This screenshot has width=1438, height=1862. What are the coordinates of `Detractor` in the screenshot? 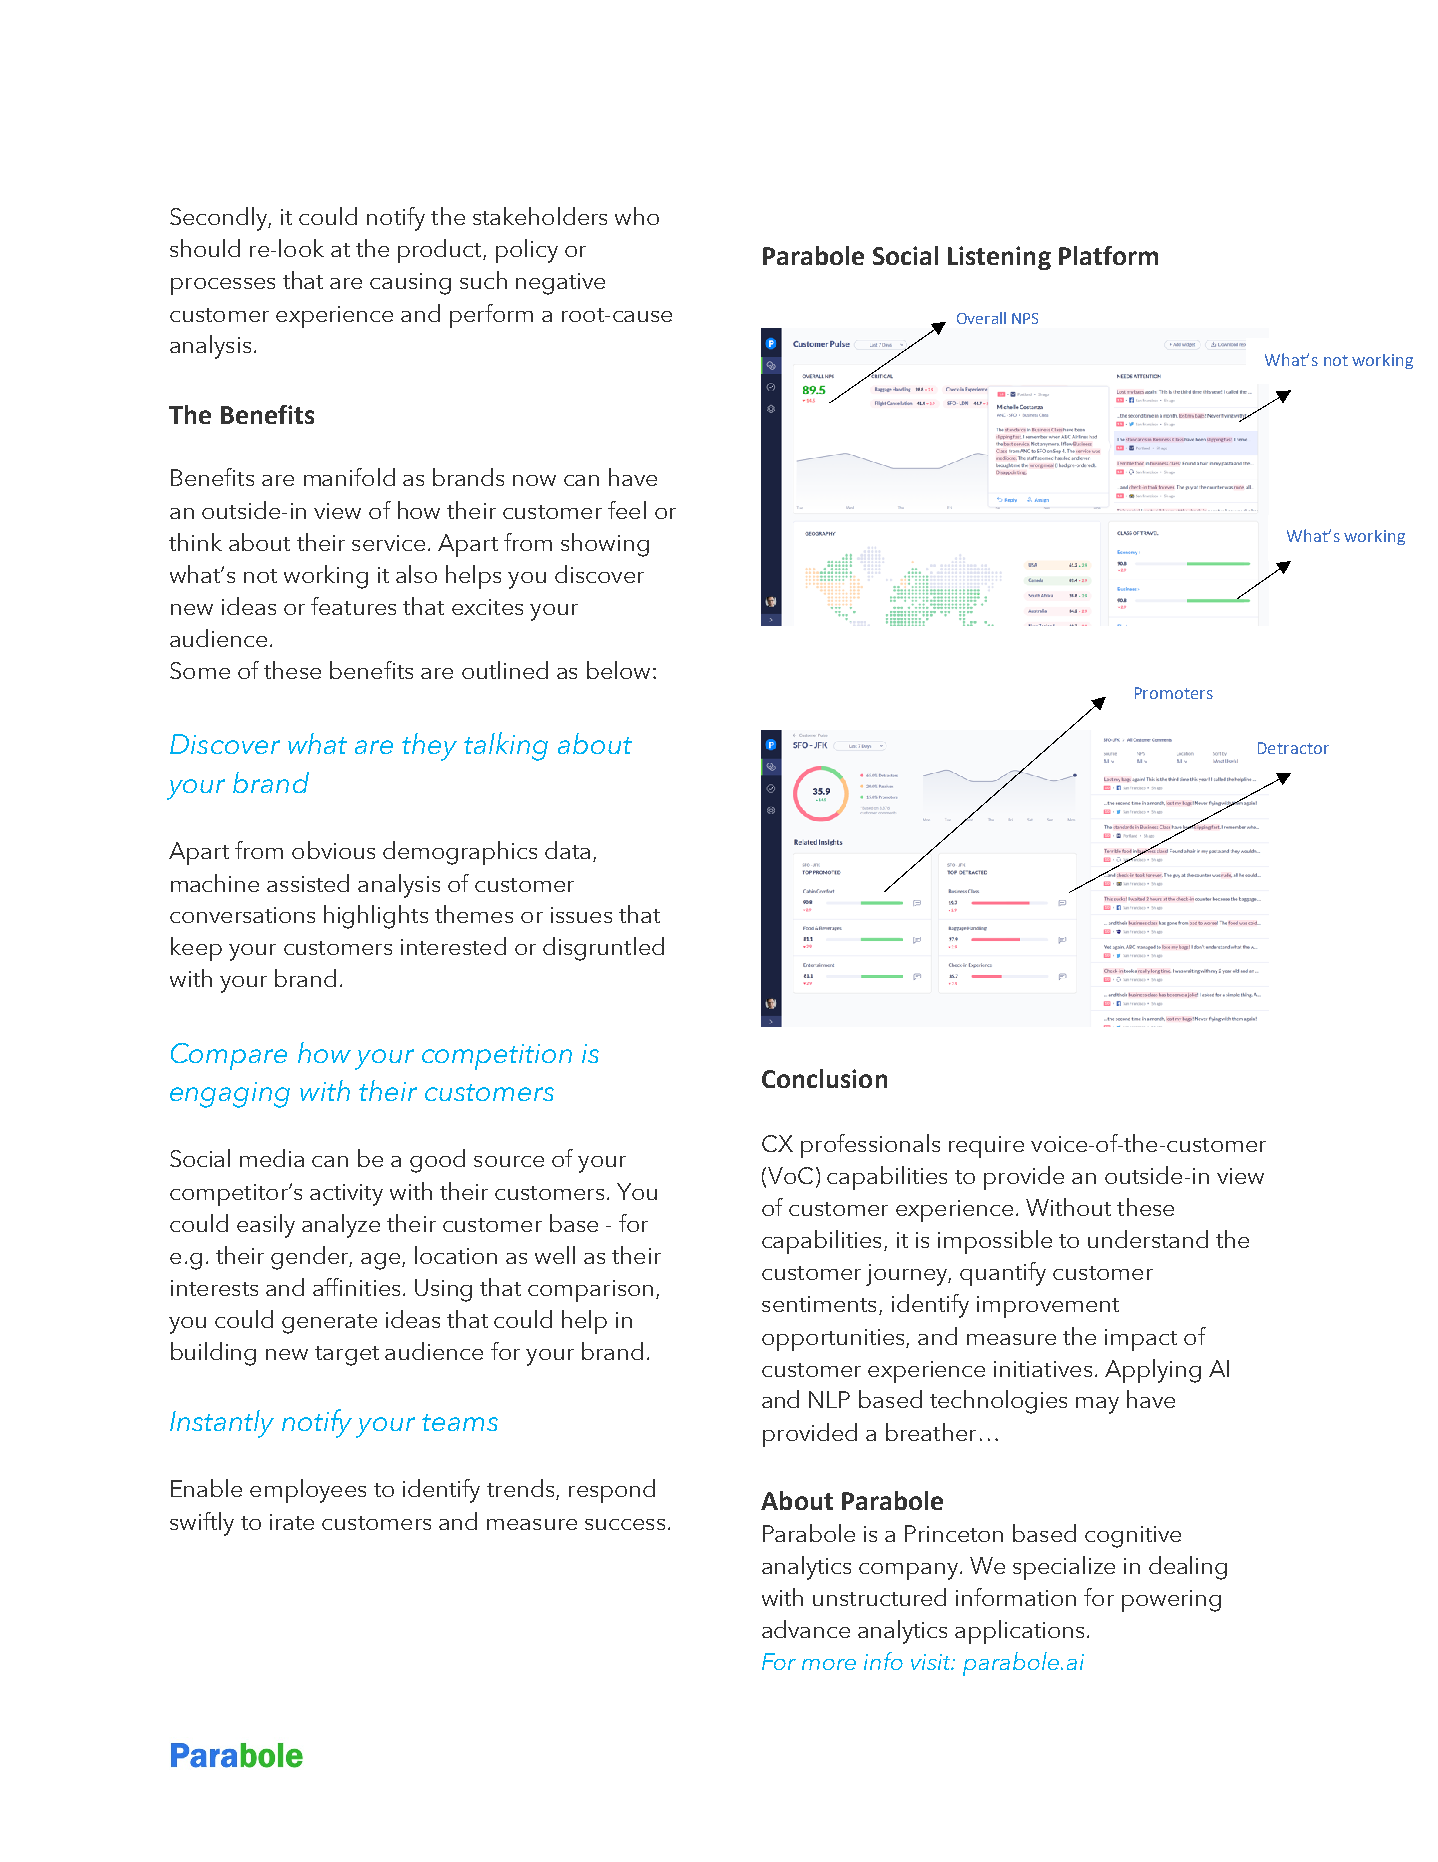 It's located at (1293, 748).
